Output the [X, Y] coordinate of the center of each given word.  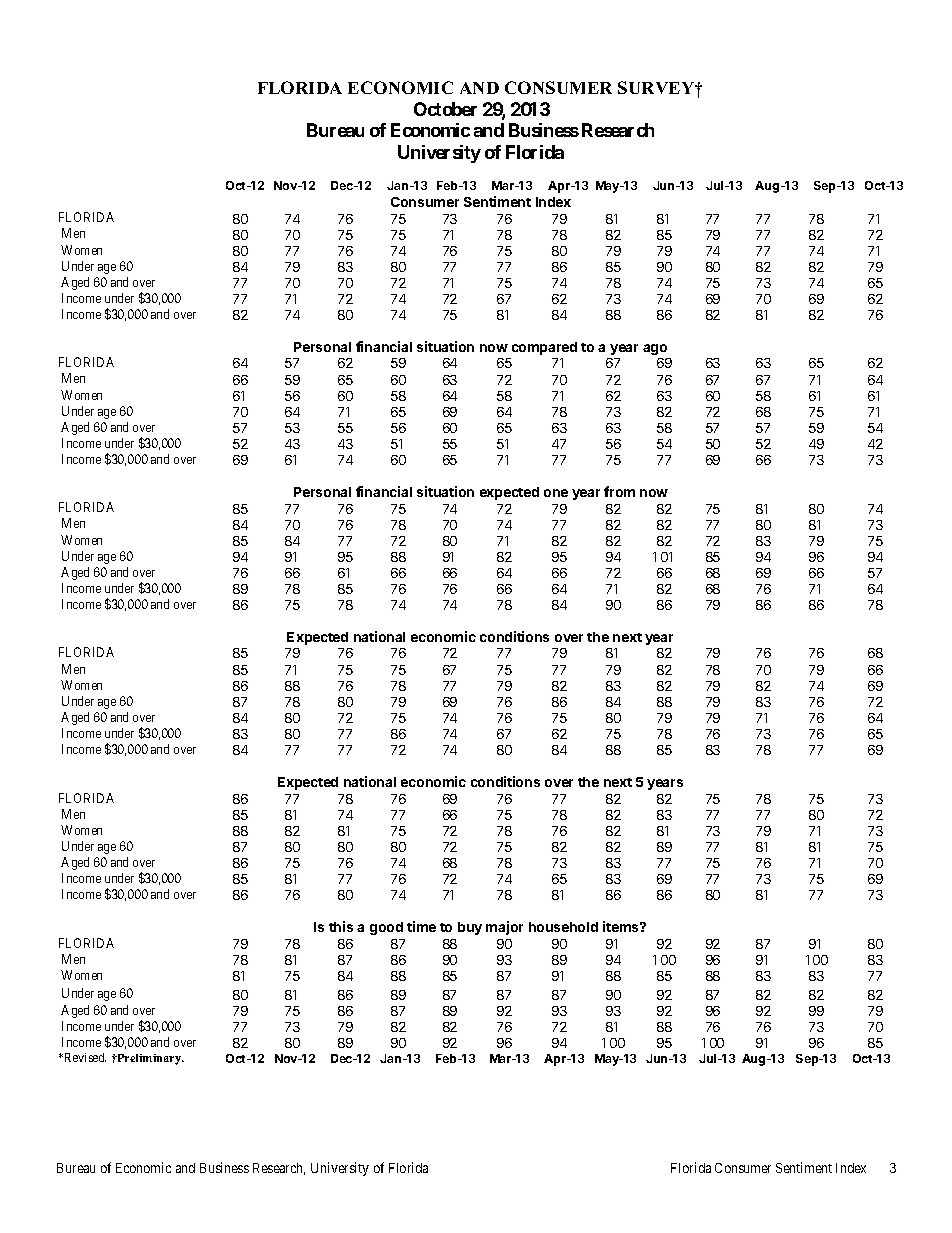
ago [655, 349]
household [563, 927]
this [341, 926]
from [619, 491]
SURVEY [657, 87]
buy [470, 928]
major [504, 928]
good [386, 928]
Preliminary [149, 1059]
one [556, 493]
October [445, 109]
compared [544, 348]
